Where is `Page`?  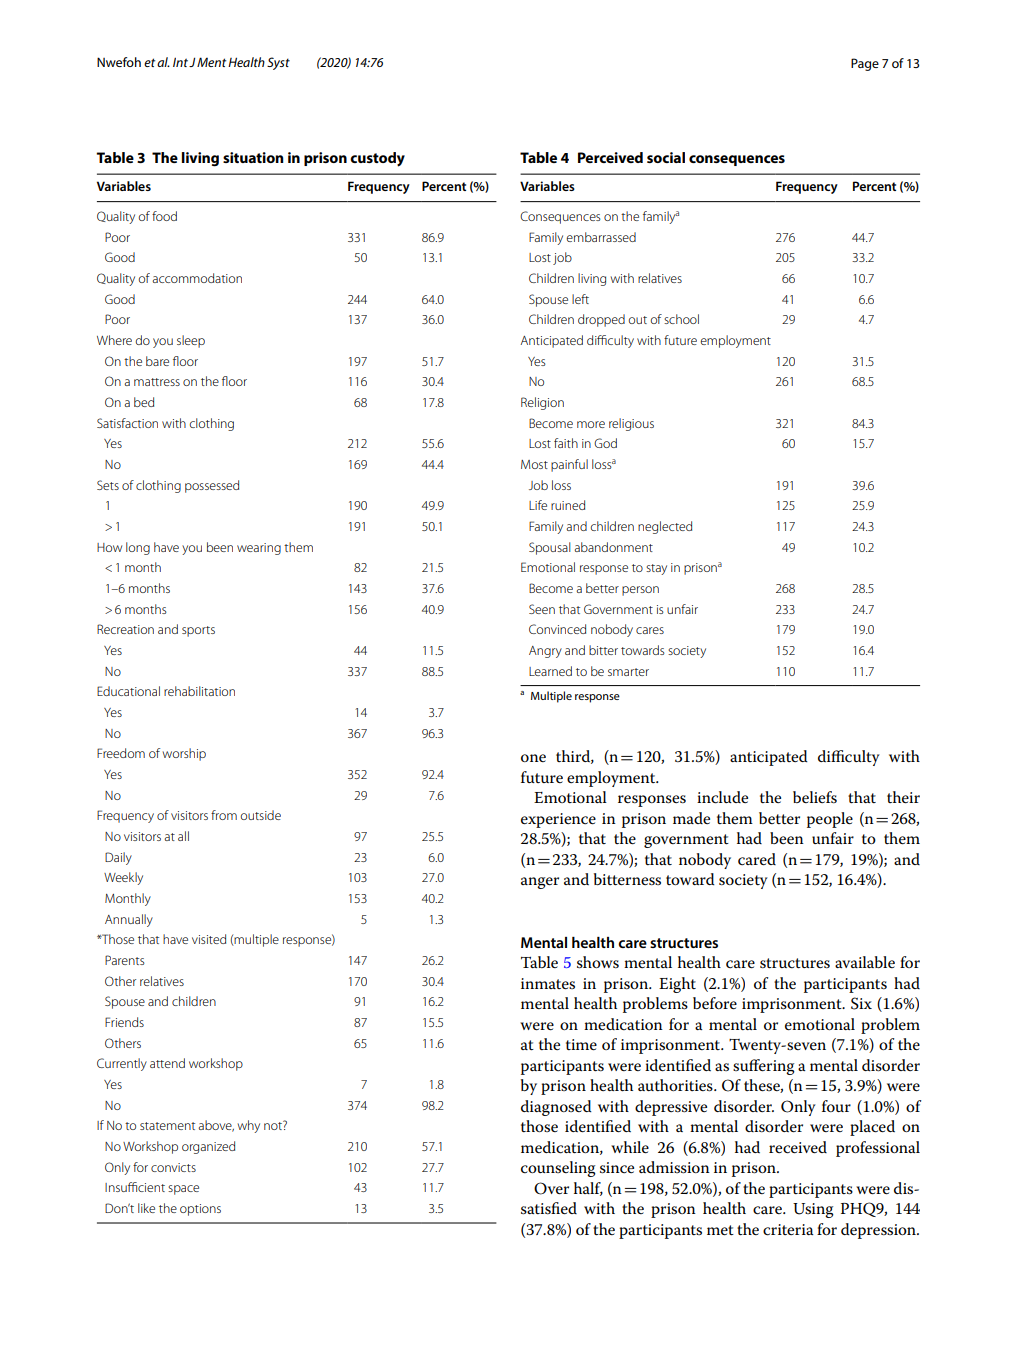
Page is located at coordinates (865, 64).
